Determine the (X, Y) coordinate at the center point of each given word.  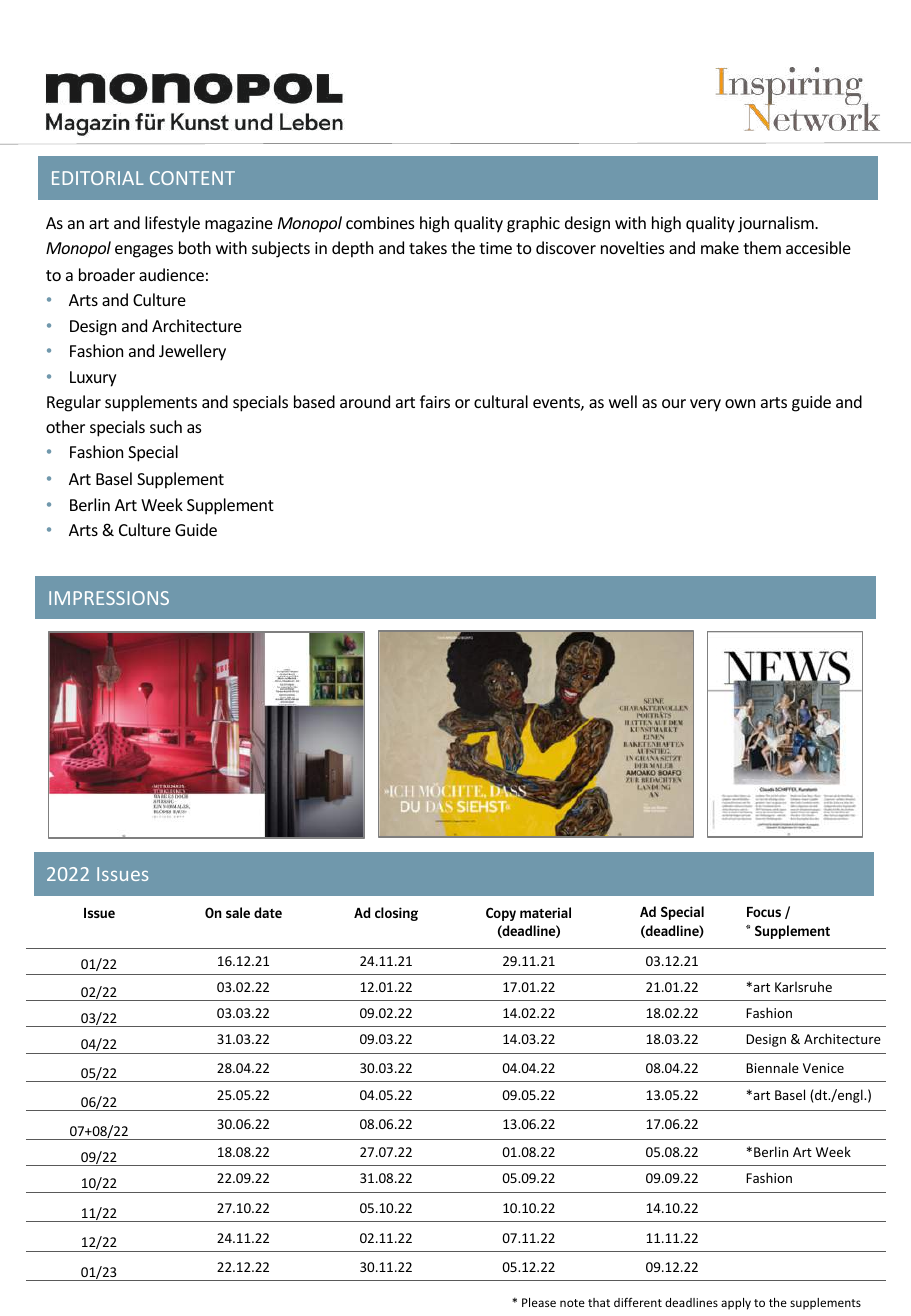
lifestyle (172, 224)
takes (428, 247)
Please (539, 1302)
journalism (777, 224)
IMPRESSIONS (109, 598)
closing (396, 914)
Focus (764, 912)
